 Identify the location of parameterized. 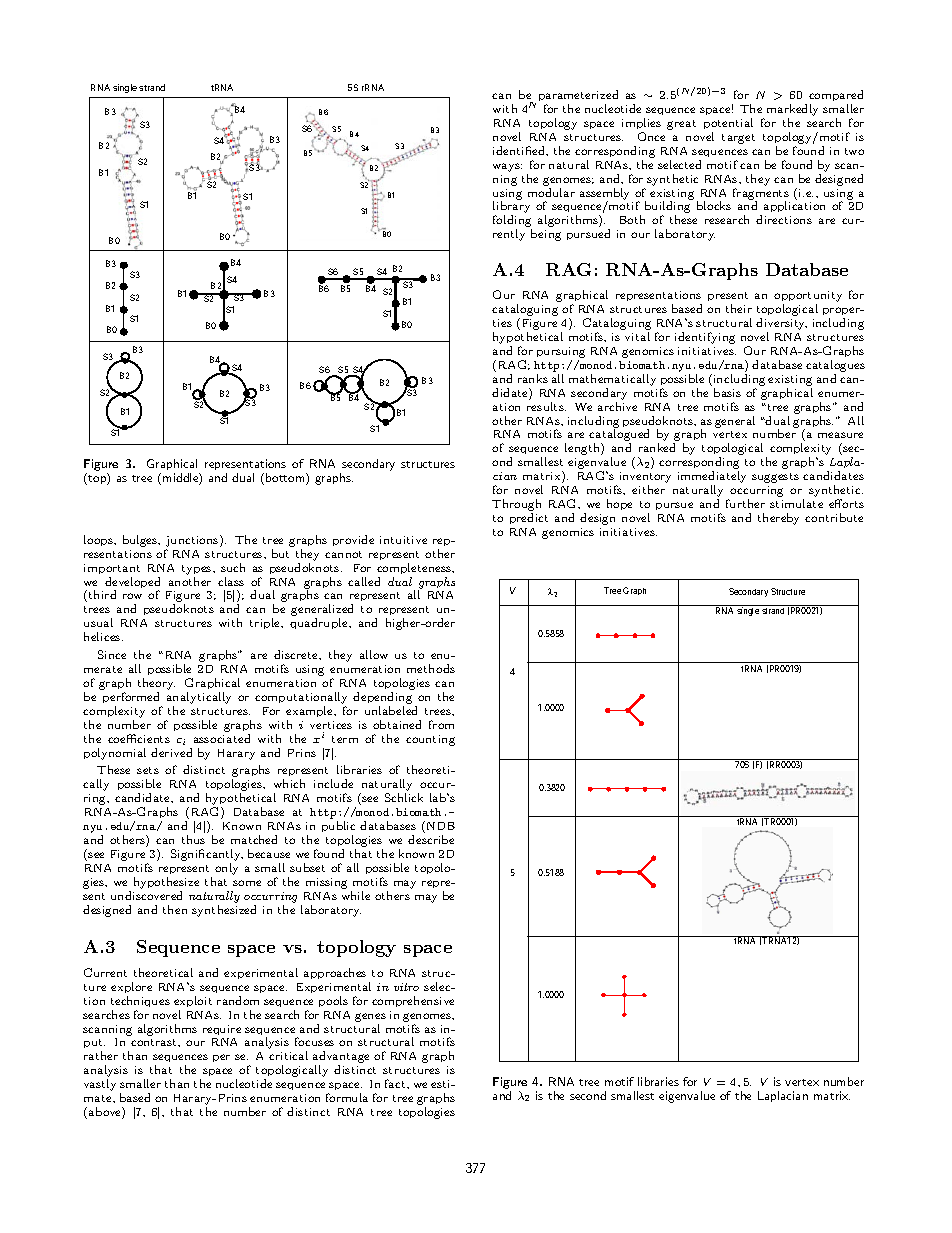
(578, 95).
